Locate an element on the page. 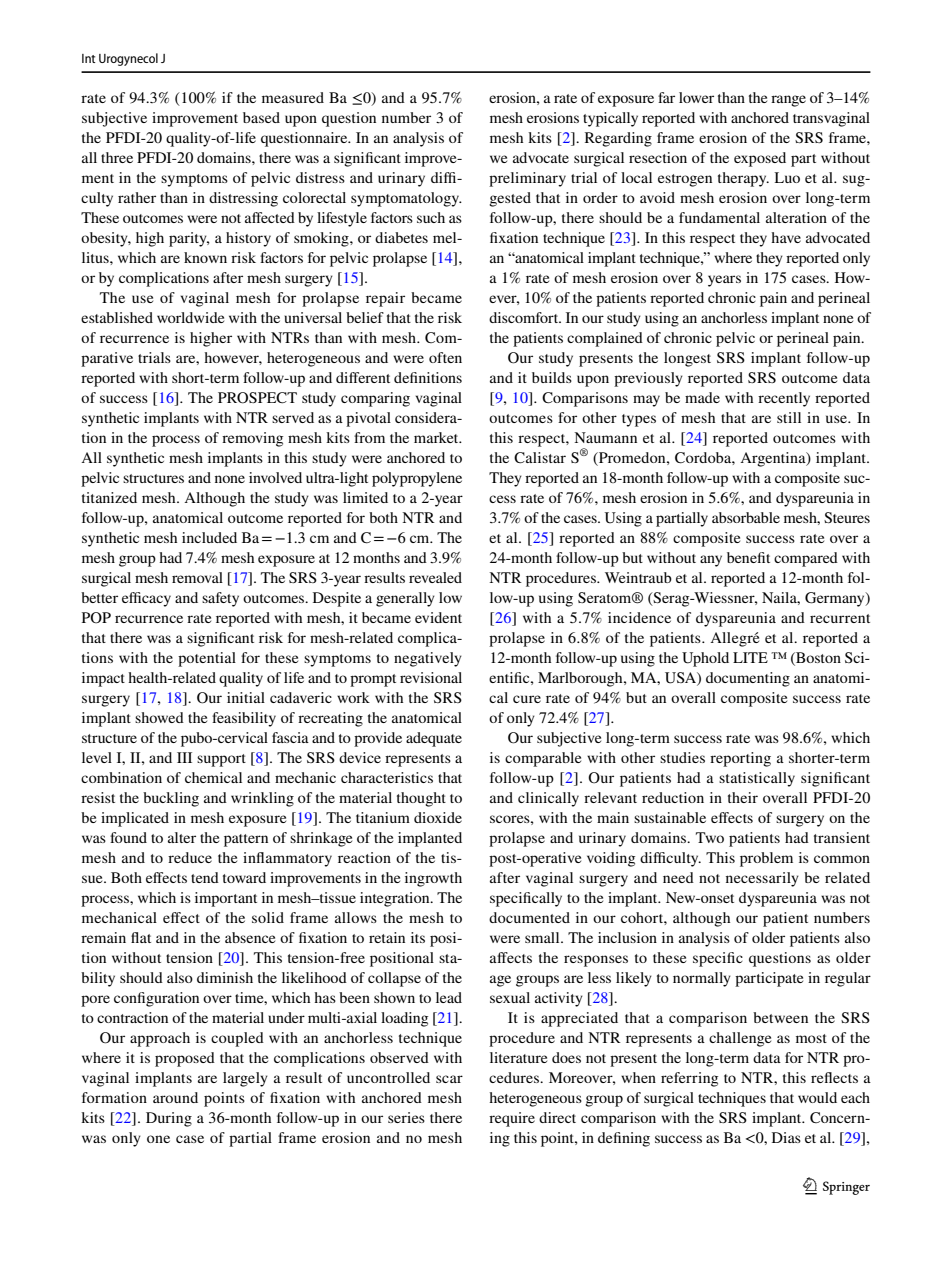 The width and height of the image is (952, 1265). exposed is located at coordinates (760, 159).
